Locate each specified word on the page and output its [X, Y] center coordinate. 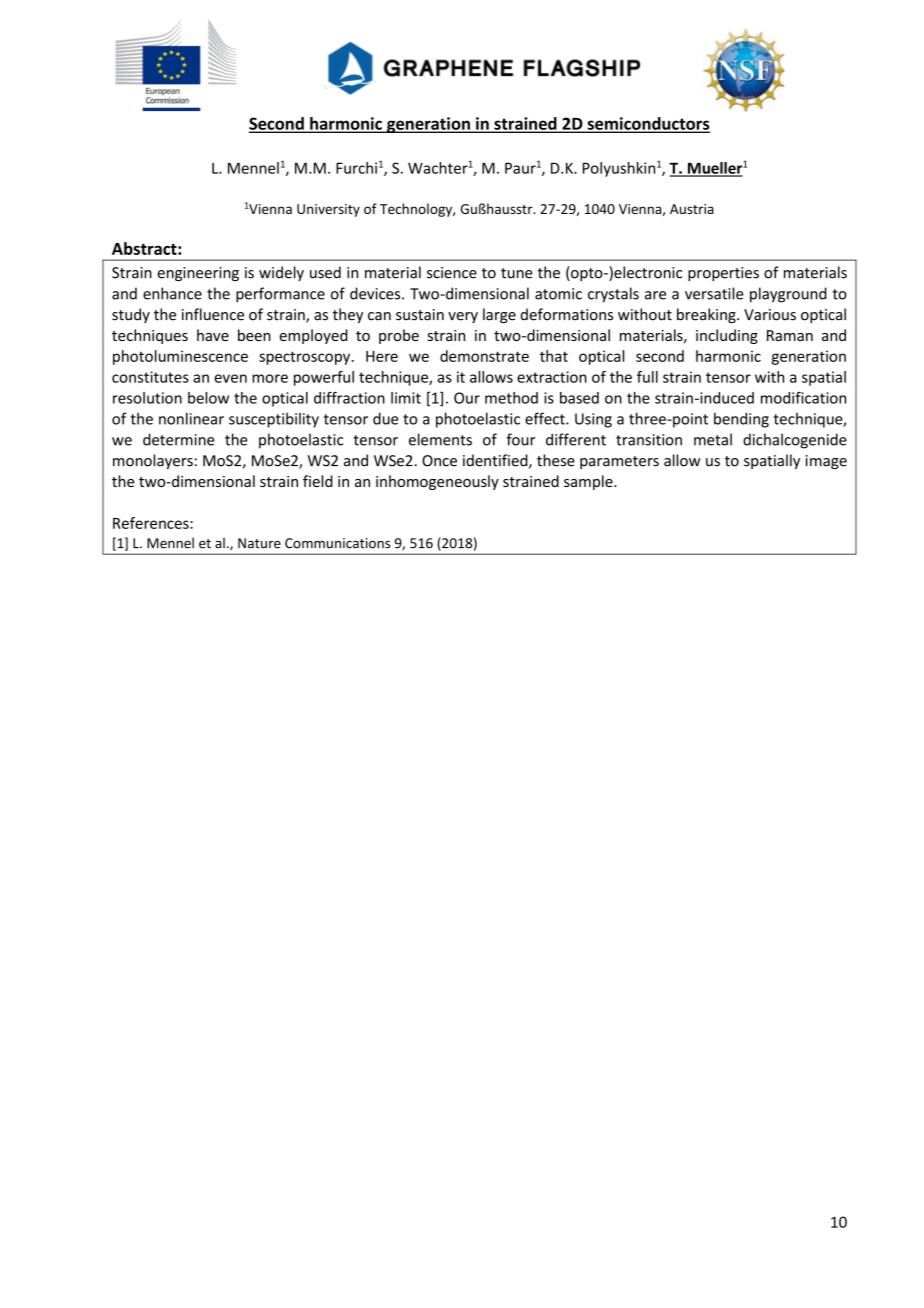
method [511, 398]
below [208, 398]
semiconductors [647, 124]
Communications [337, 543]
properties [723, 274]
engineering [198, 274]
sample [589, 482]
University [328, 210]
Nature [259, 543]
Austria [692, 209]
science [452, 273]
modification [803, 397]
